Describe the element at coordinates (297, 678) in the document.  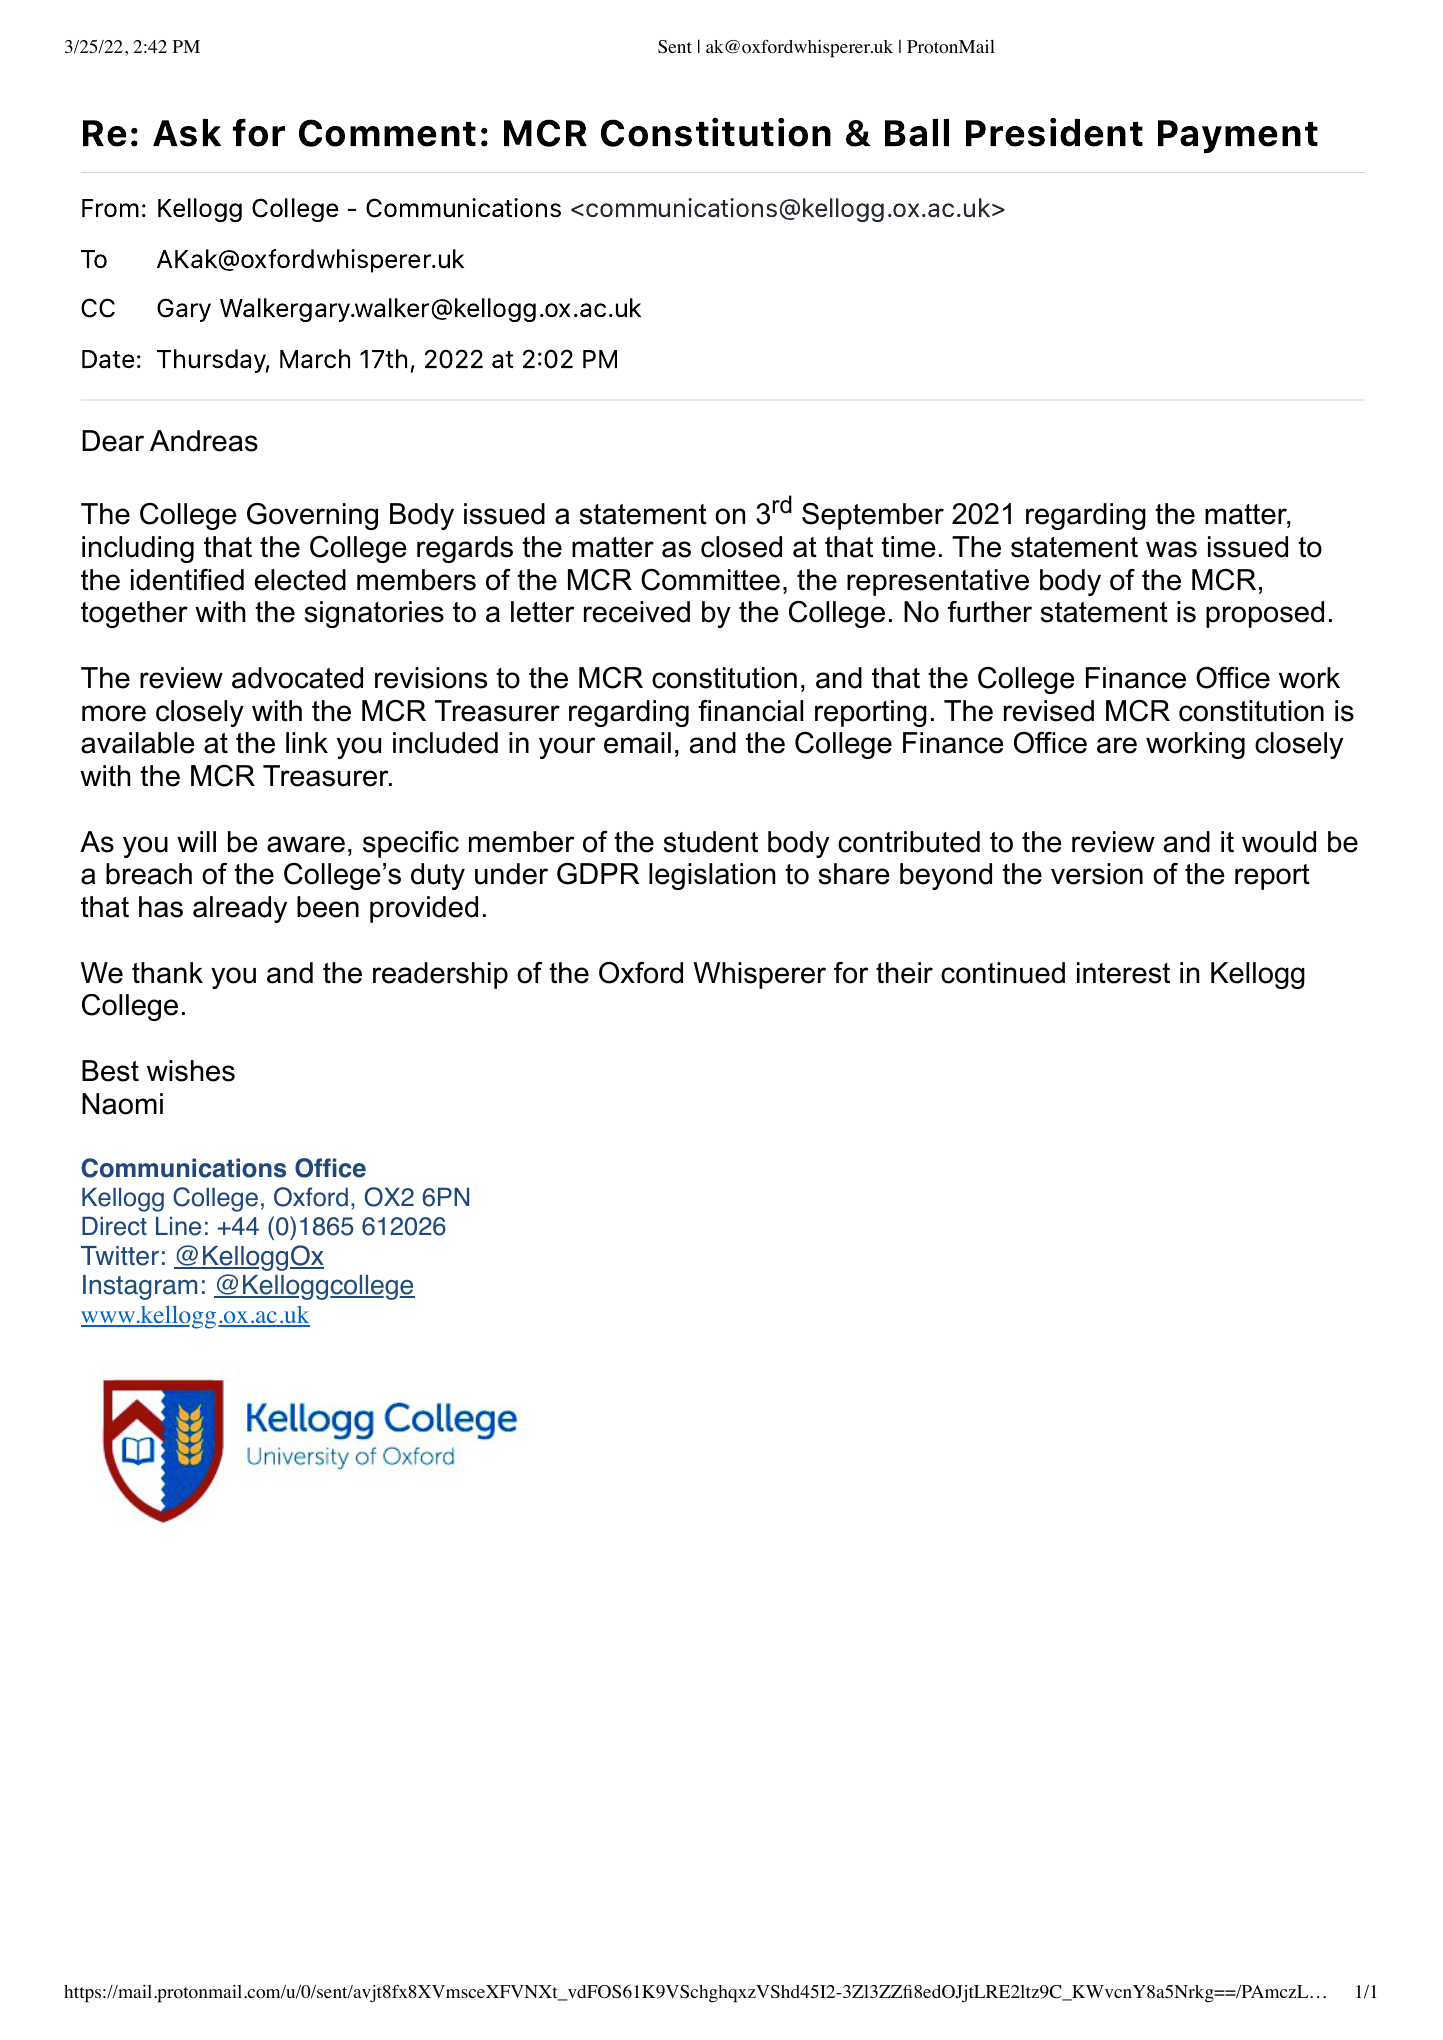
I see `advocated` at that location.
